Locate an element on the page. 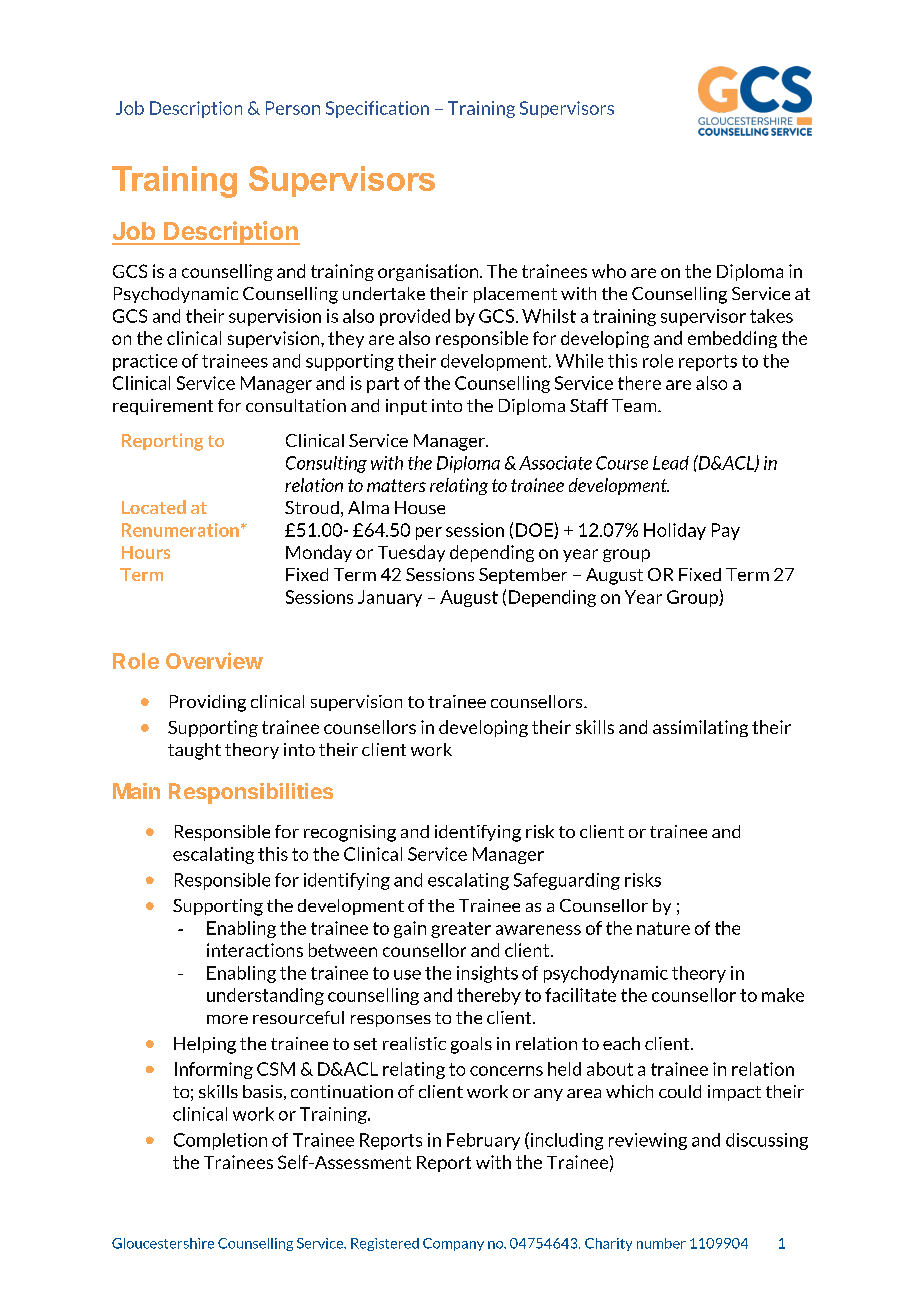  greater is located at coordinates (461, 930).
